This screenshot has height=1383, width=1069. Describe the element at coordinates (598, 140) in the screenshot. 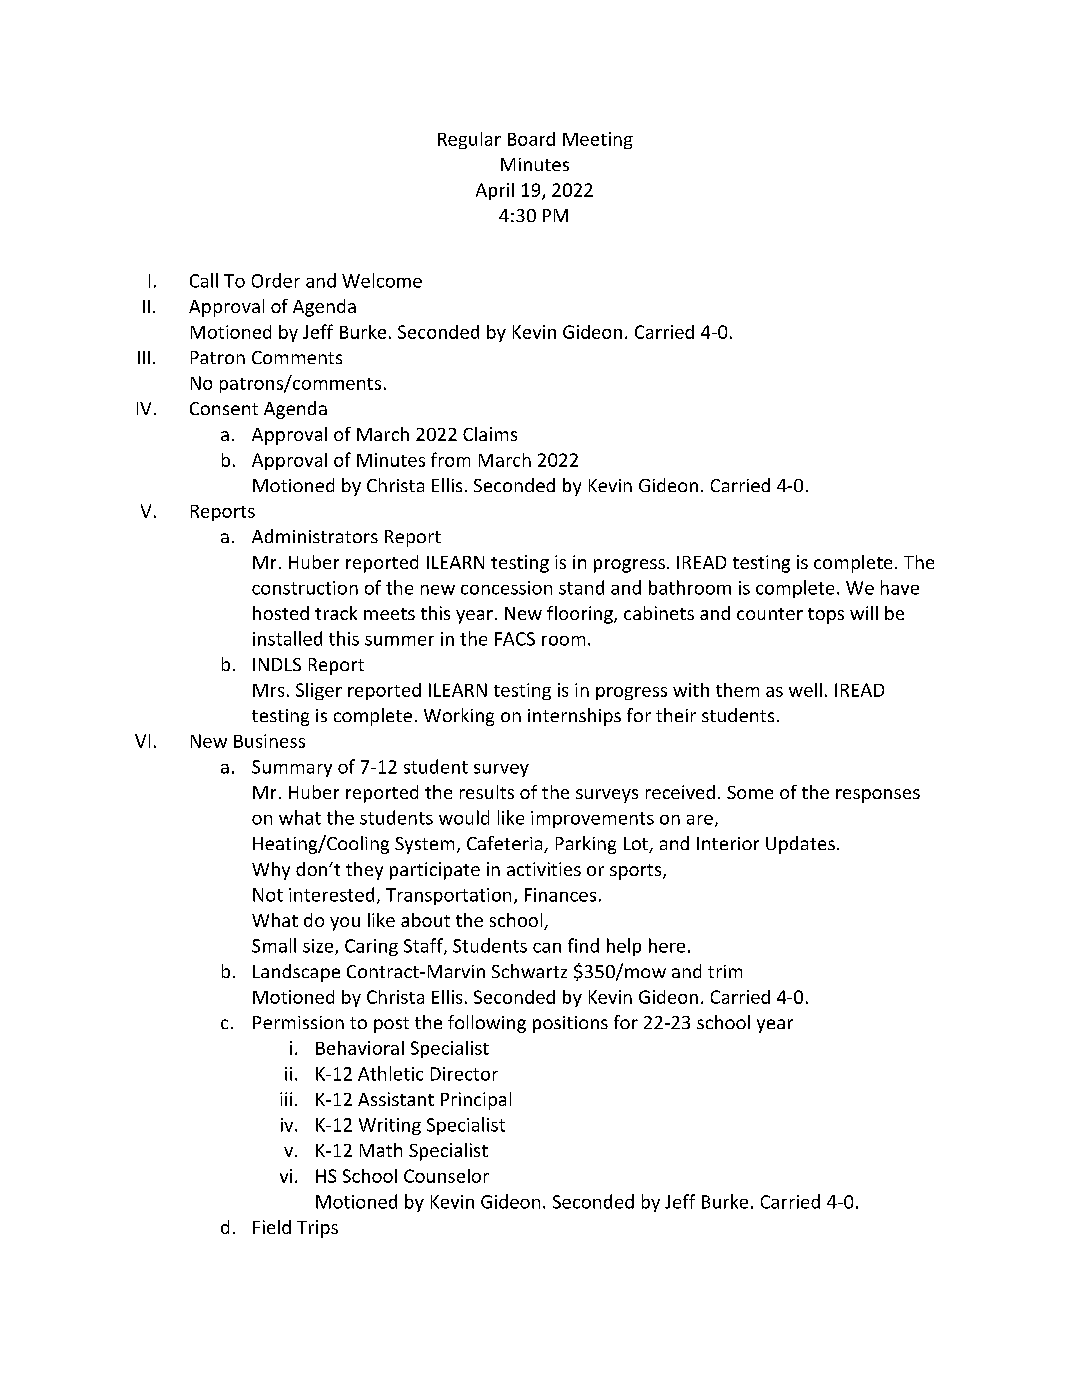

I see `Meeting` at that location.
